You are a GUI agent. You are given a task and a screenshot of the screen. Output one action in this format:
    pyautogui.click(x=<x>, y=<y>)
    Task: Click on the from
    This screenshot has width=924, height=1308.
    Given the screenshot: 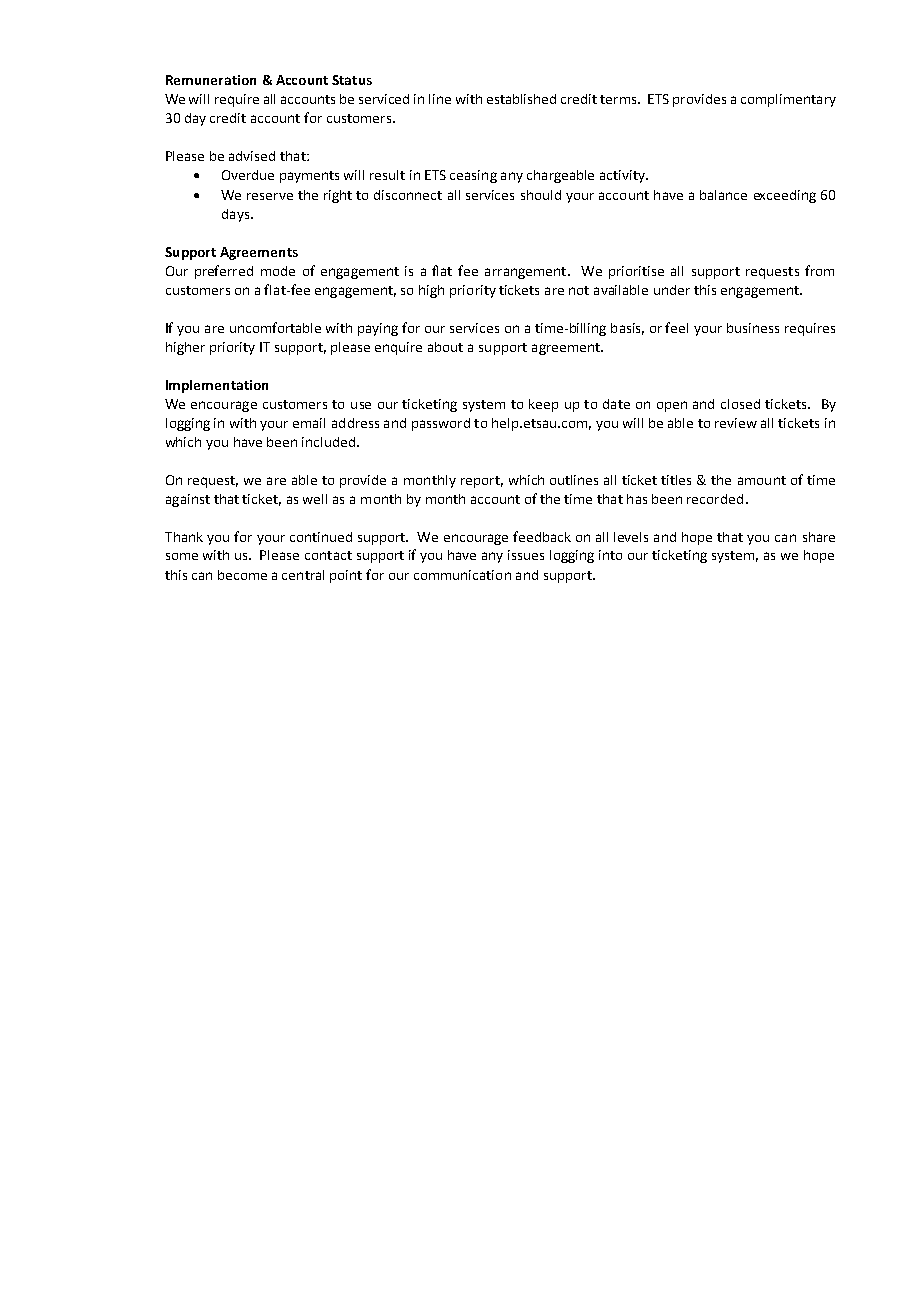 What is the action you would take?
    pyautogui.click(x=819, y=270)
